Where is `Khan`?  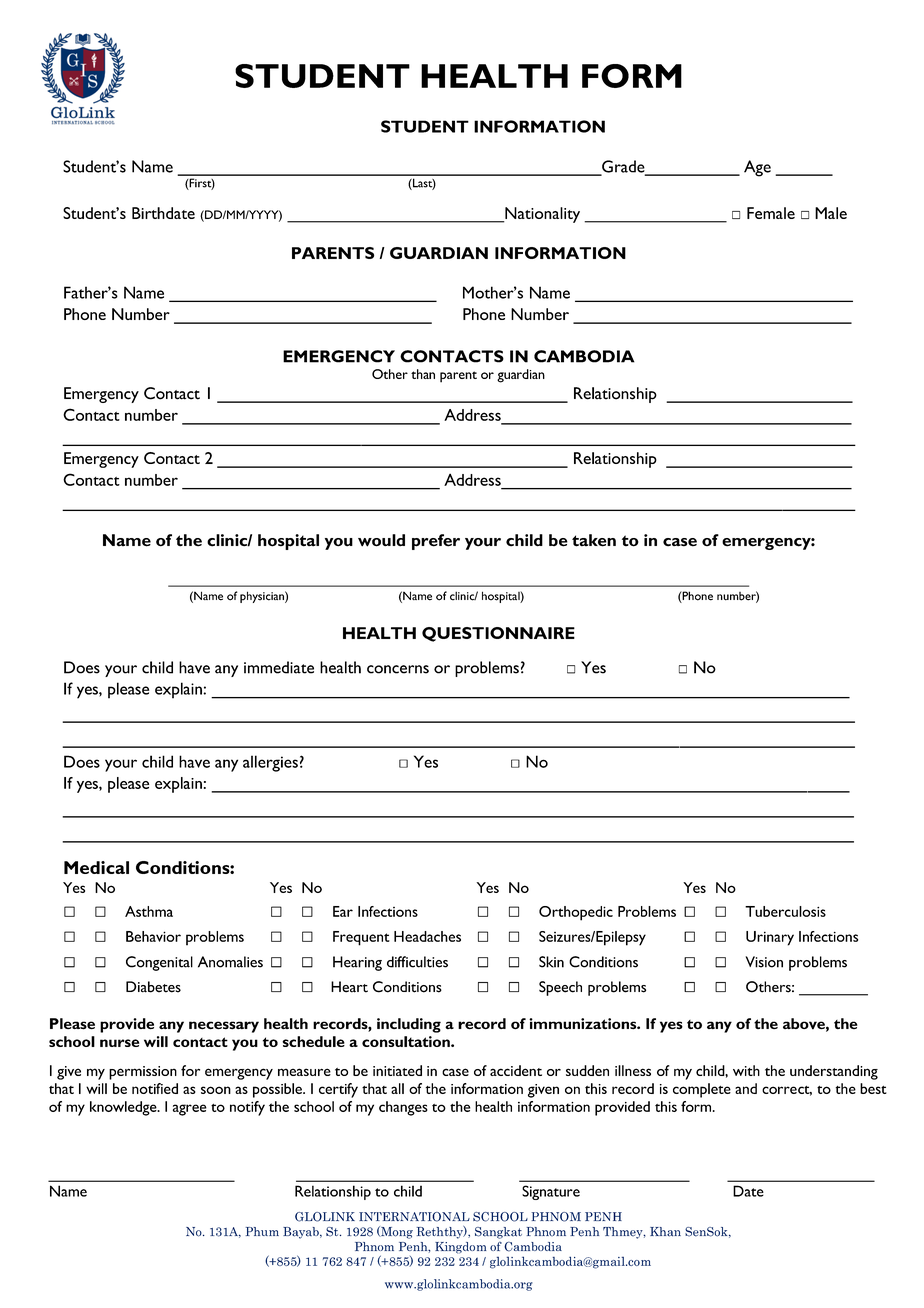
Khan is located at coordinates (665, 1232).
